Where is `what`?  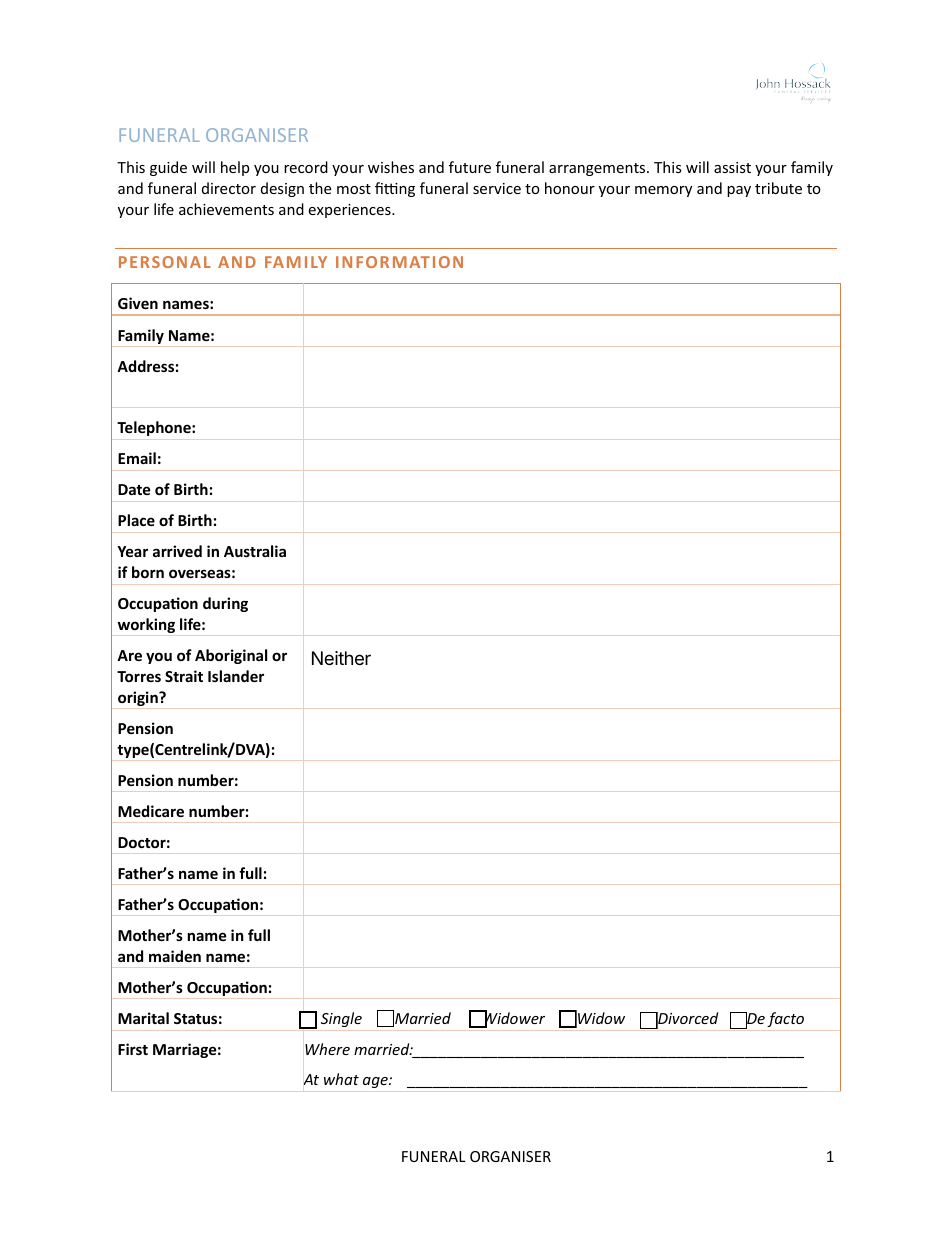
what is located at coordinates (341, 1079).
